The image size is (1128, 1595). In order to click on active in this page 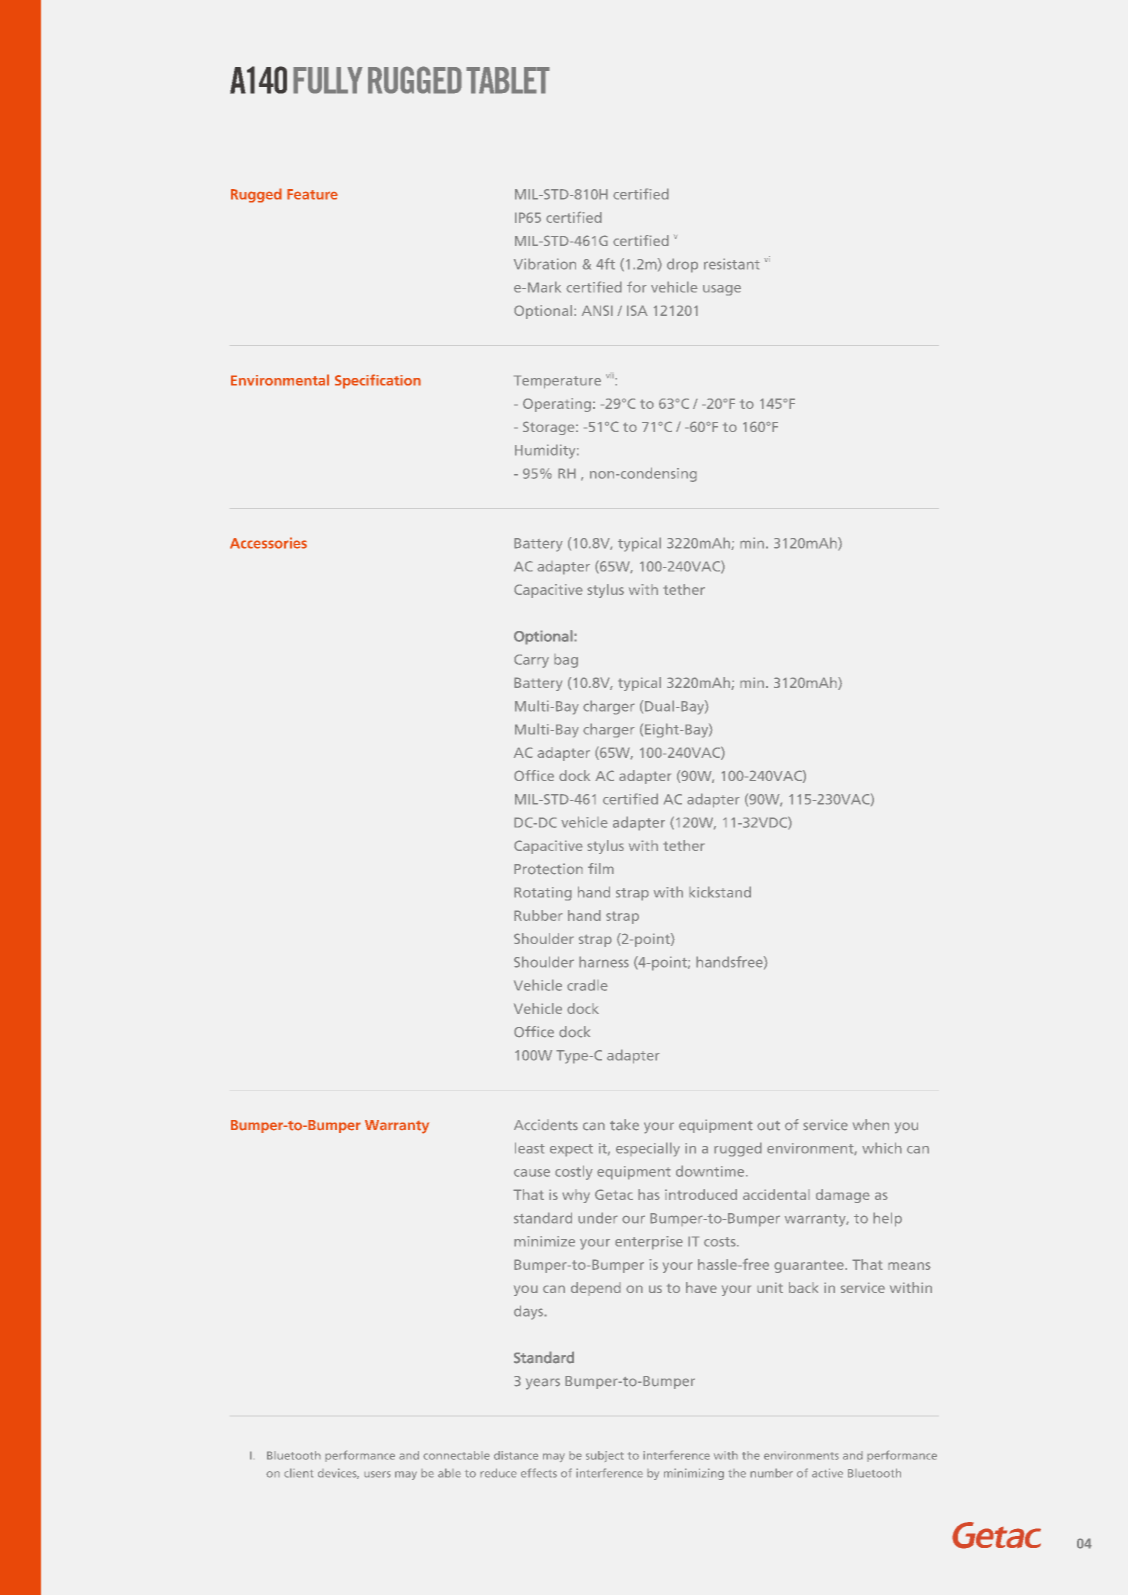, I will do `click(827, 1473)`.
